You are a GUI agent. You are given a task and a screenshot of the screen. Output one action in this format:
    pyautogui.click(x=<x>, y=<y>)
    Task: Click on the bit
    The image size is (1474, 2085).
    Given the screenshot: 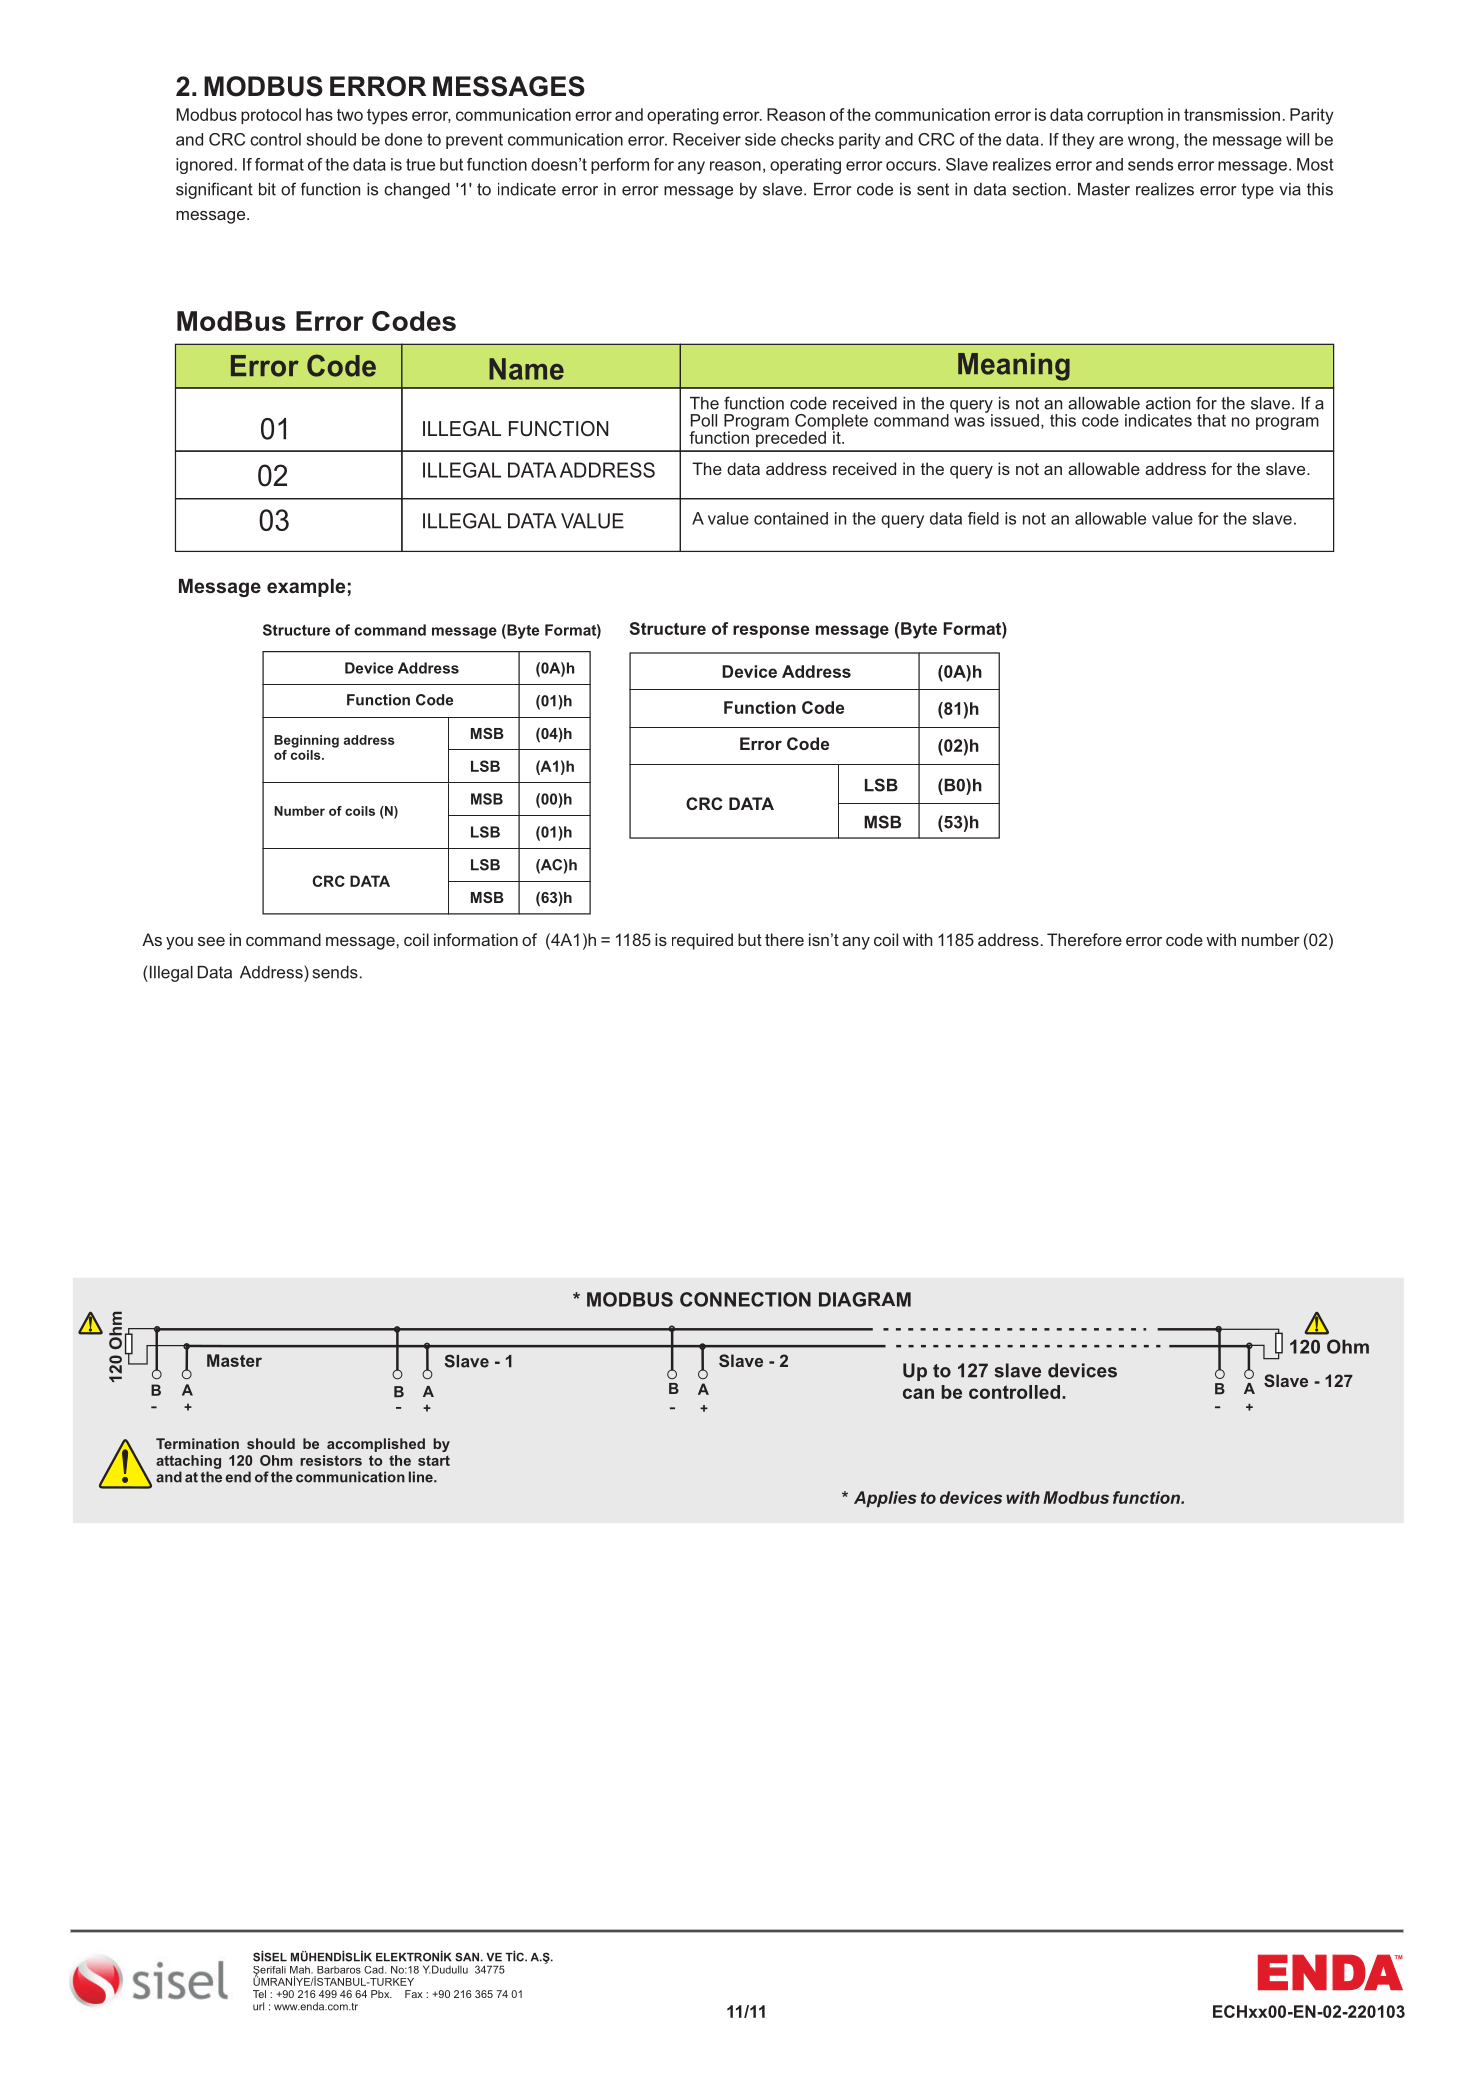 What is the action you would take?
    pyautogui.click(x=267, y=189)
